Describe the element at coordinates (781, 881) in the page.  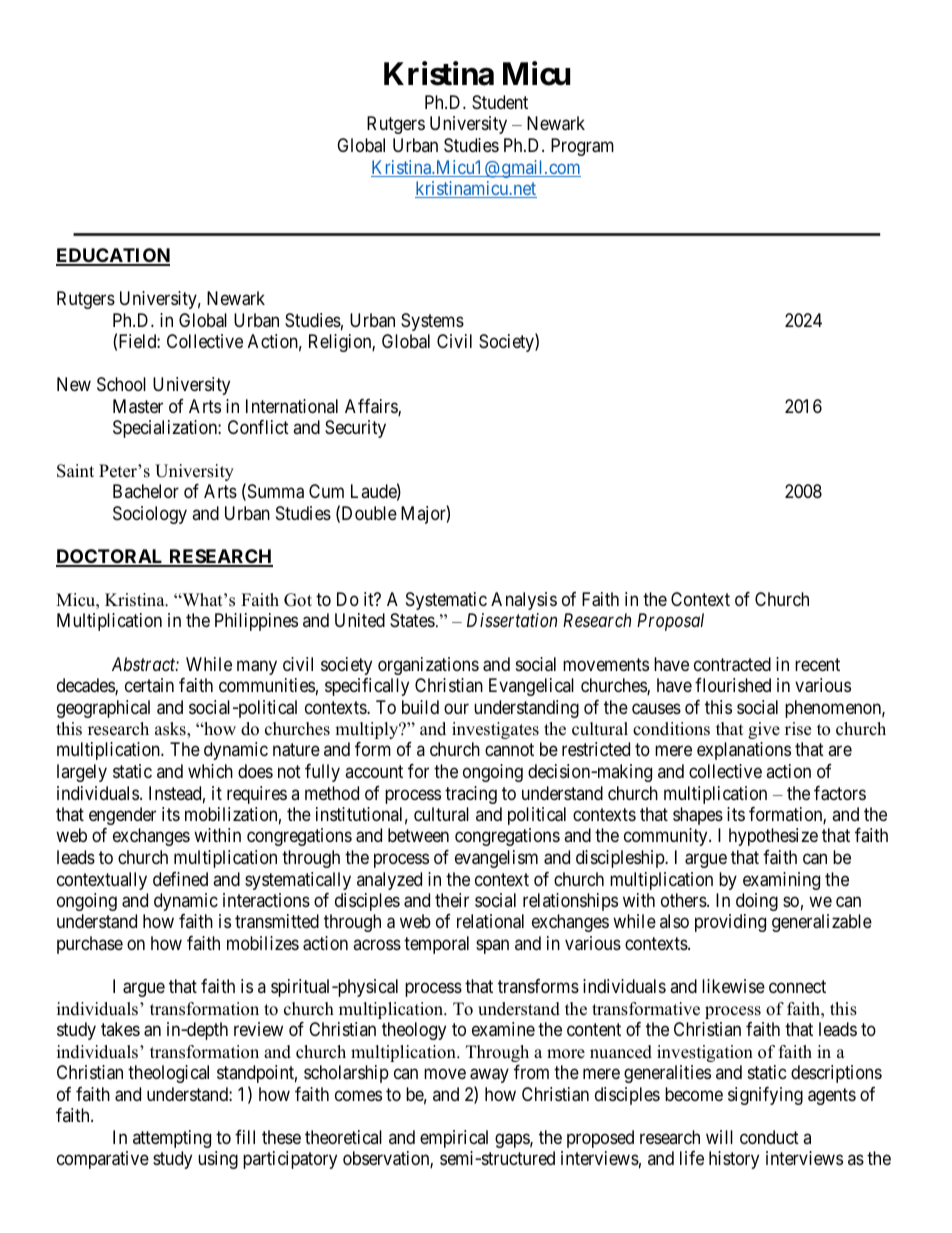
I see `examining` at that location.
